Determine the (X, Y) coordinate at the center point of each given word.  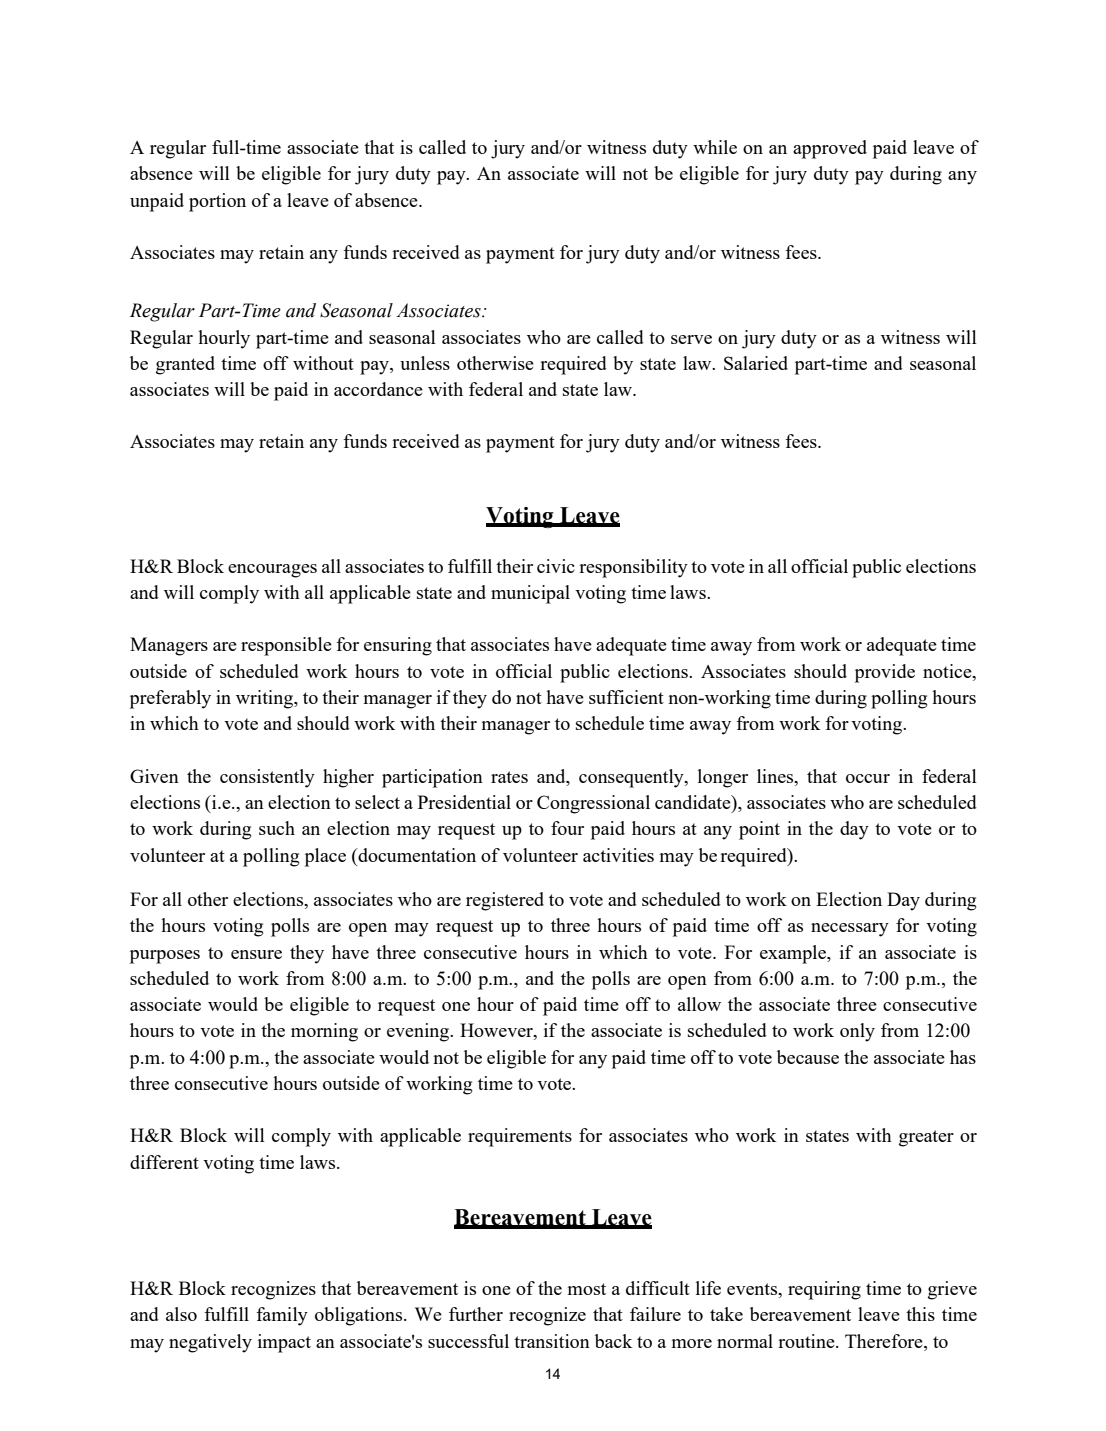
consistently (267, 778)
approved (830, 149)
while (715, 147)
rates (509, 777)
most (587, 1289)
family (282, 1316)
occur (868, 778)
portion (217, 202)
